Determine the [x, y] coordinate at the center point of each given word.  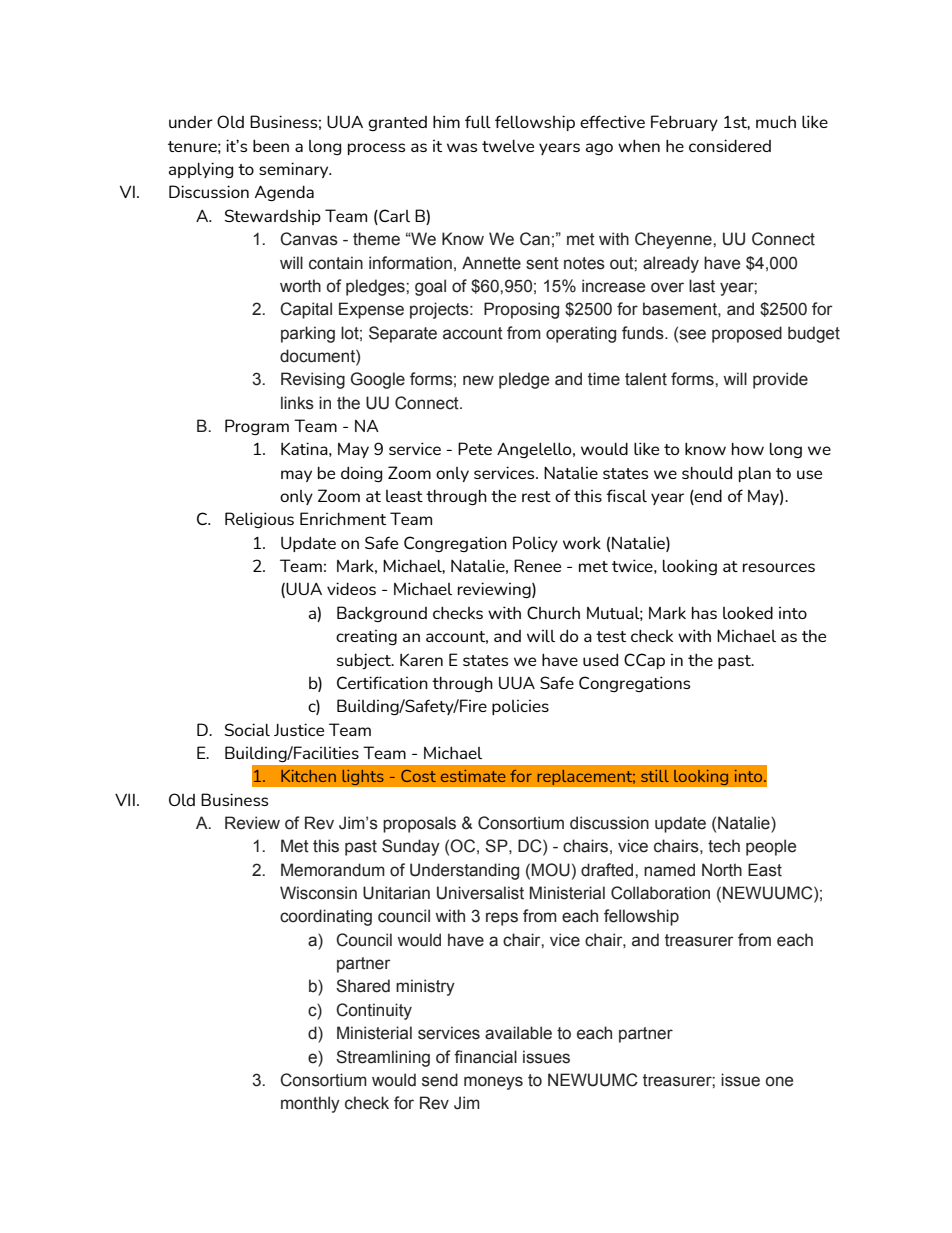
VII [125, 799]
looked [748, 612]
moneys [493, 1083]
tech [724, 846]
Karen [421, 659]
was [462, 147]
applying [201, 170]
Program [257, 427]
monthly [310, 1104]
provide [780, 380]
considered [730, 145]
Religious [259, 520]
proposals [419, 824]
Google [378, 380]
